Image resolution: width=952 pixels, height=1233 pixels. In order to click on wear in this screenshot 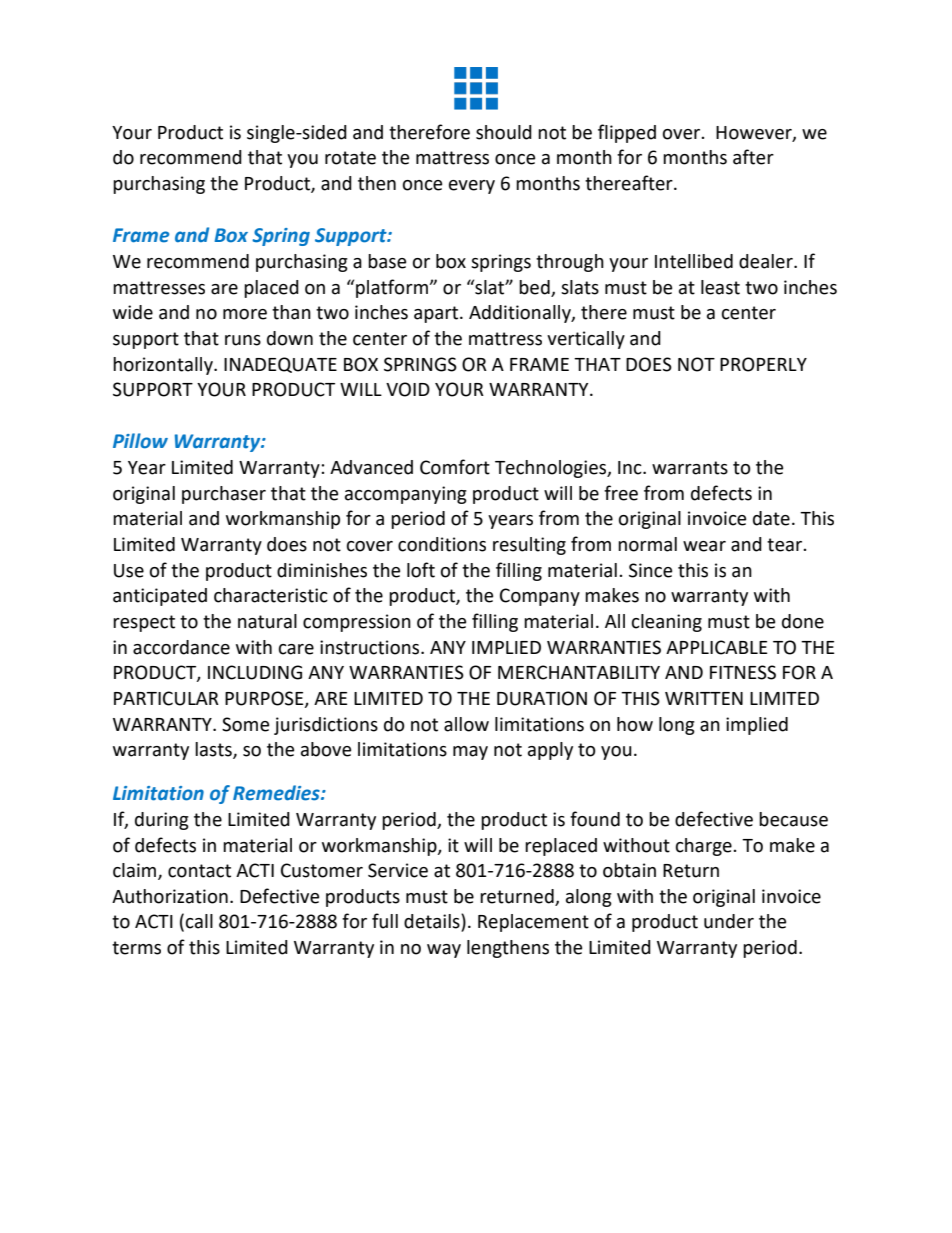, I will do `click(704, 546)`.
